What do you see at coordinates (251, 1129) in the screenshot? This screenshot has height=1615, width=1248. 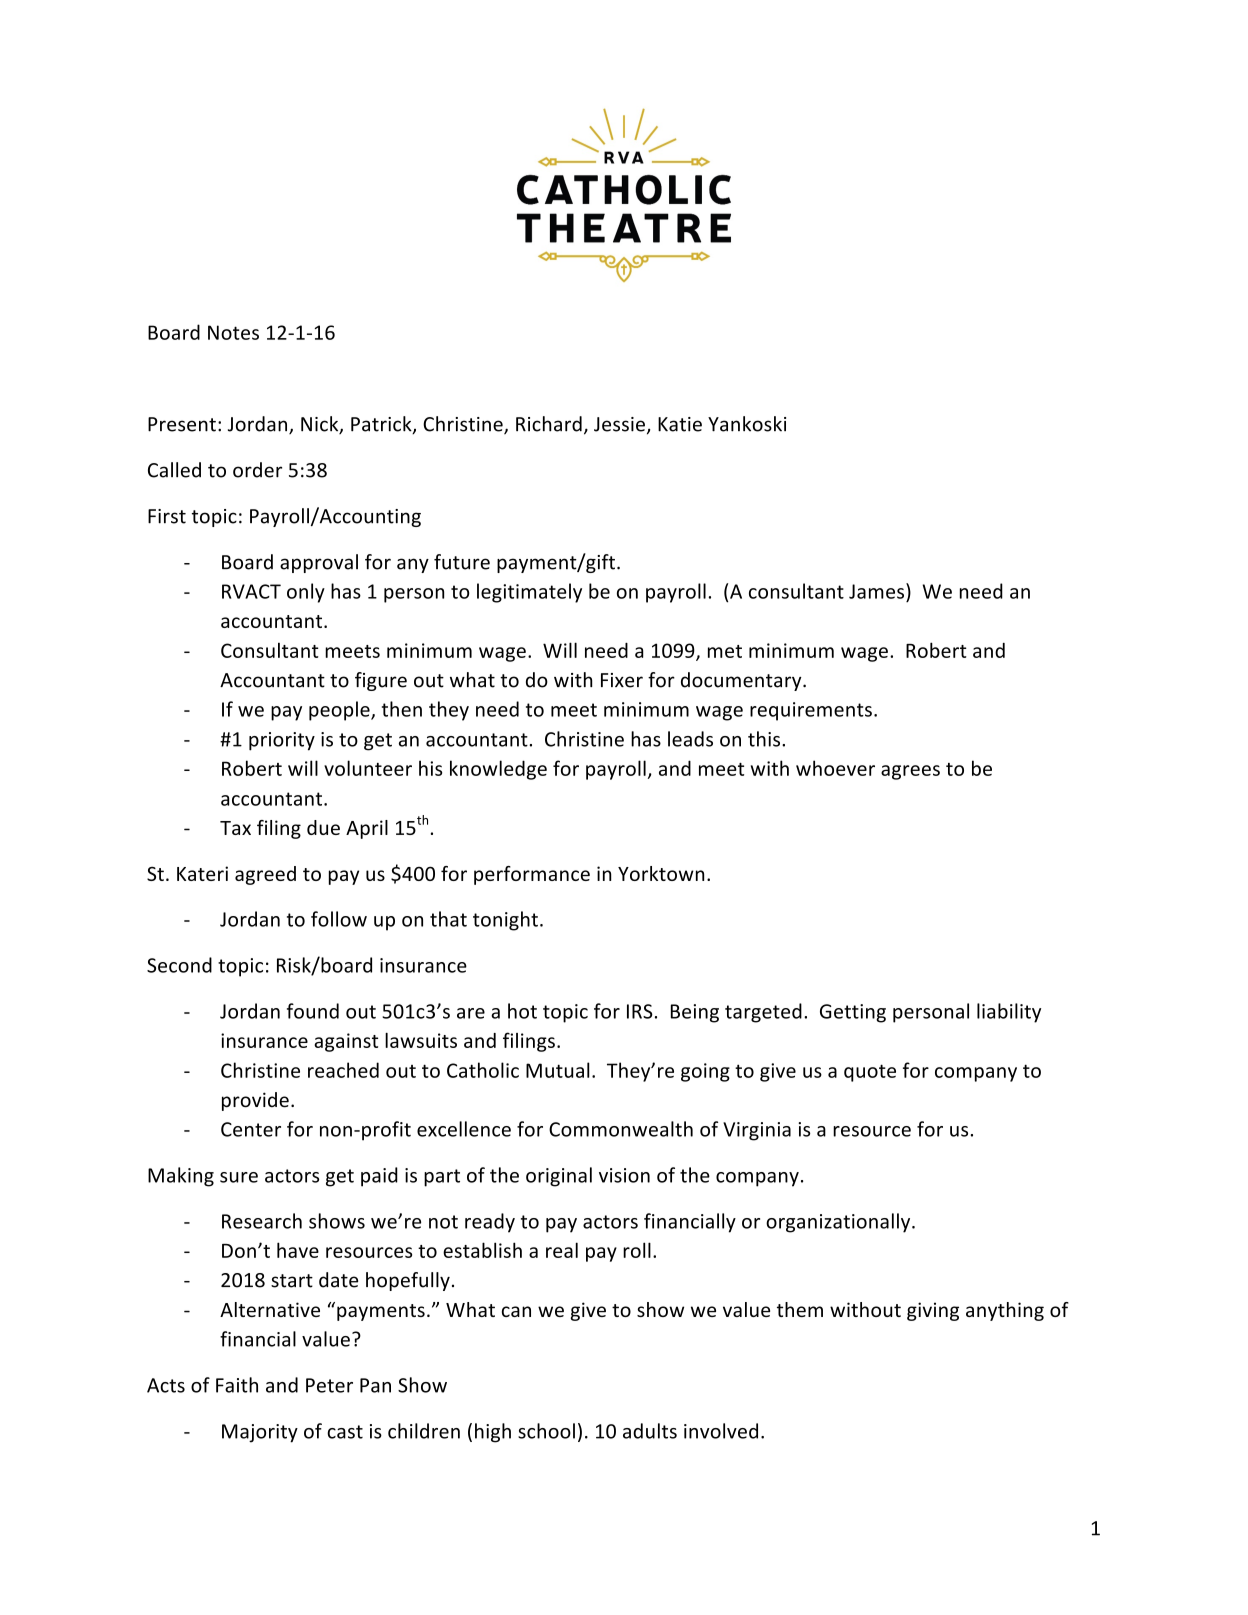 I see `Center` at bounding box center [251, 1129].
